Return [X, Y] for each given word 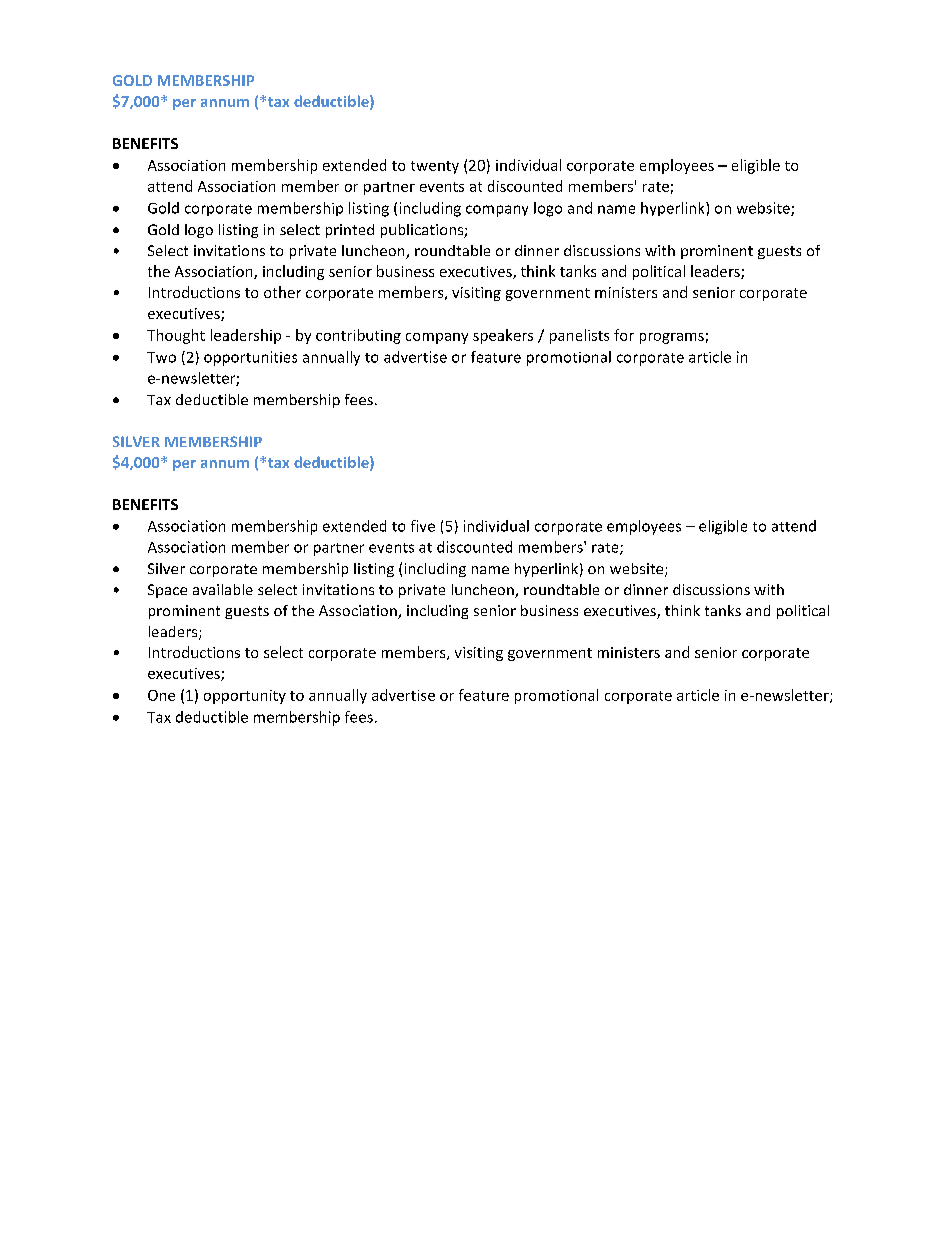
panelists [579, 336]
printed [350, 231]
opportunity [245, 697]
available [223, 589]
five [423, 526]
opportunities [250, 358]
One [161, 695]
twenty [435, 167]
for [624, 335]
